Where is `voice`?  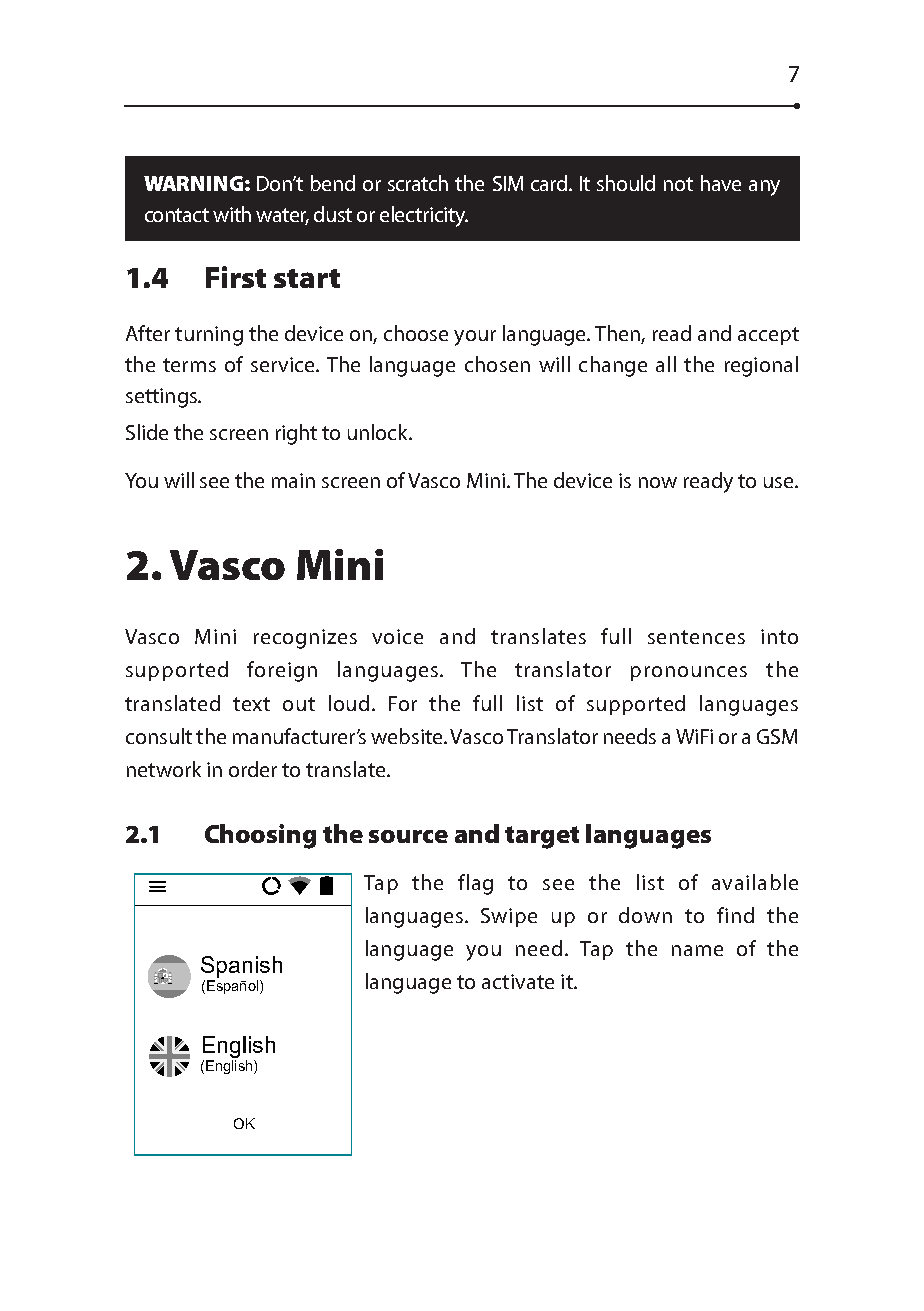
voice is located at coordinates (397, 636).
